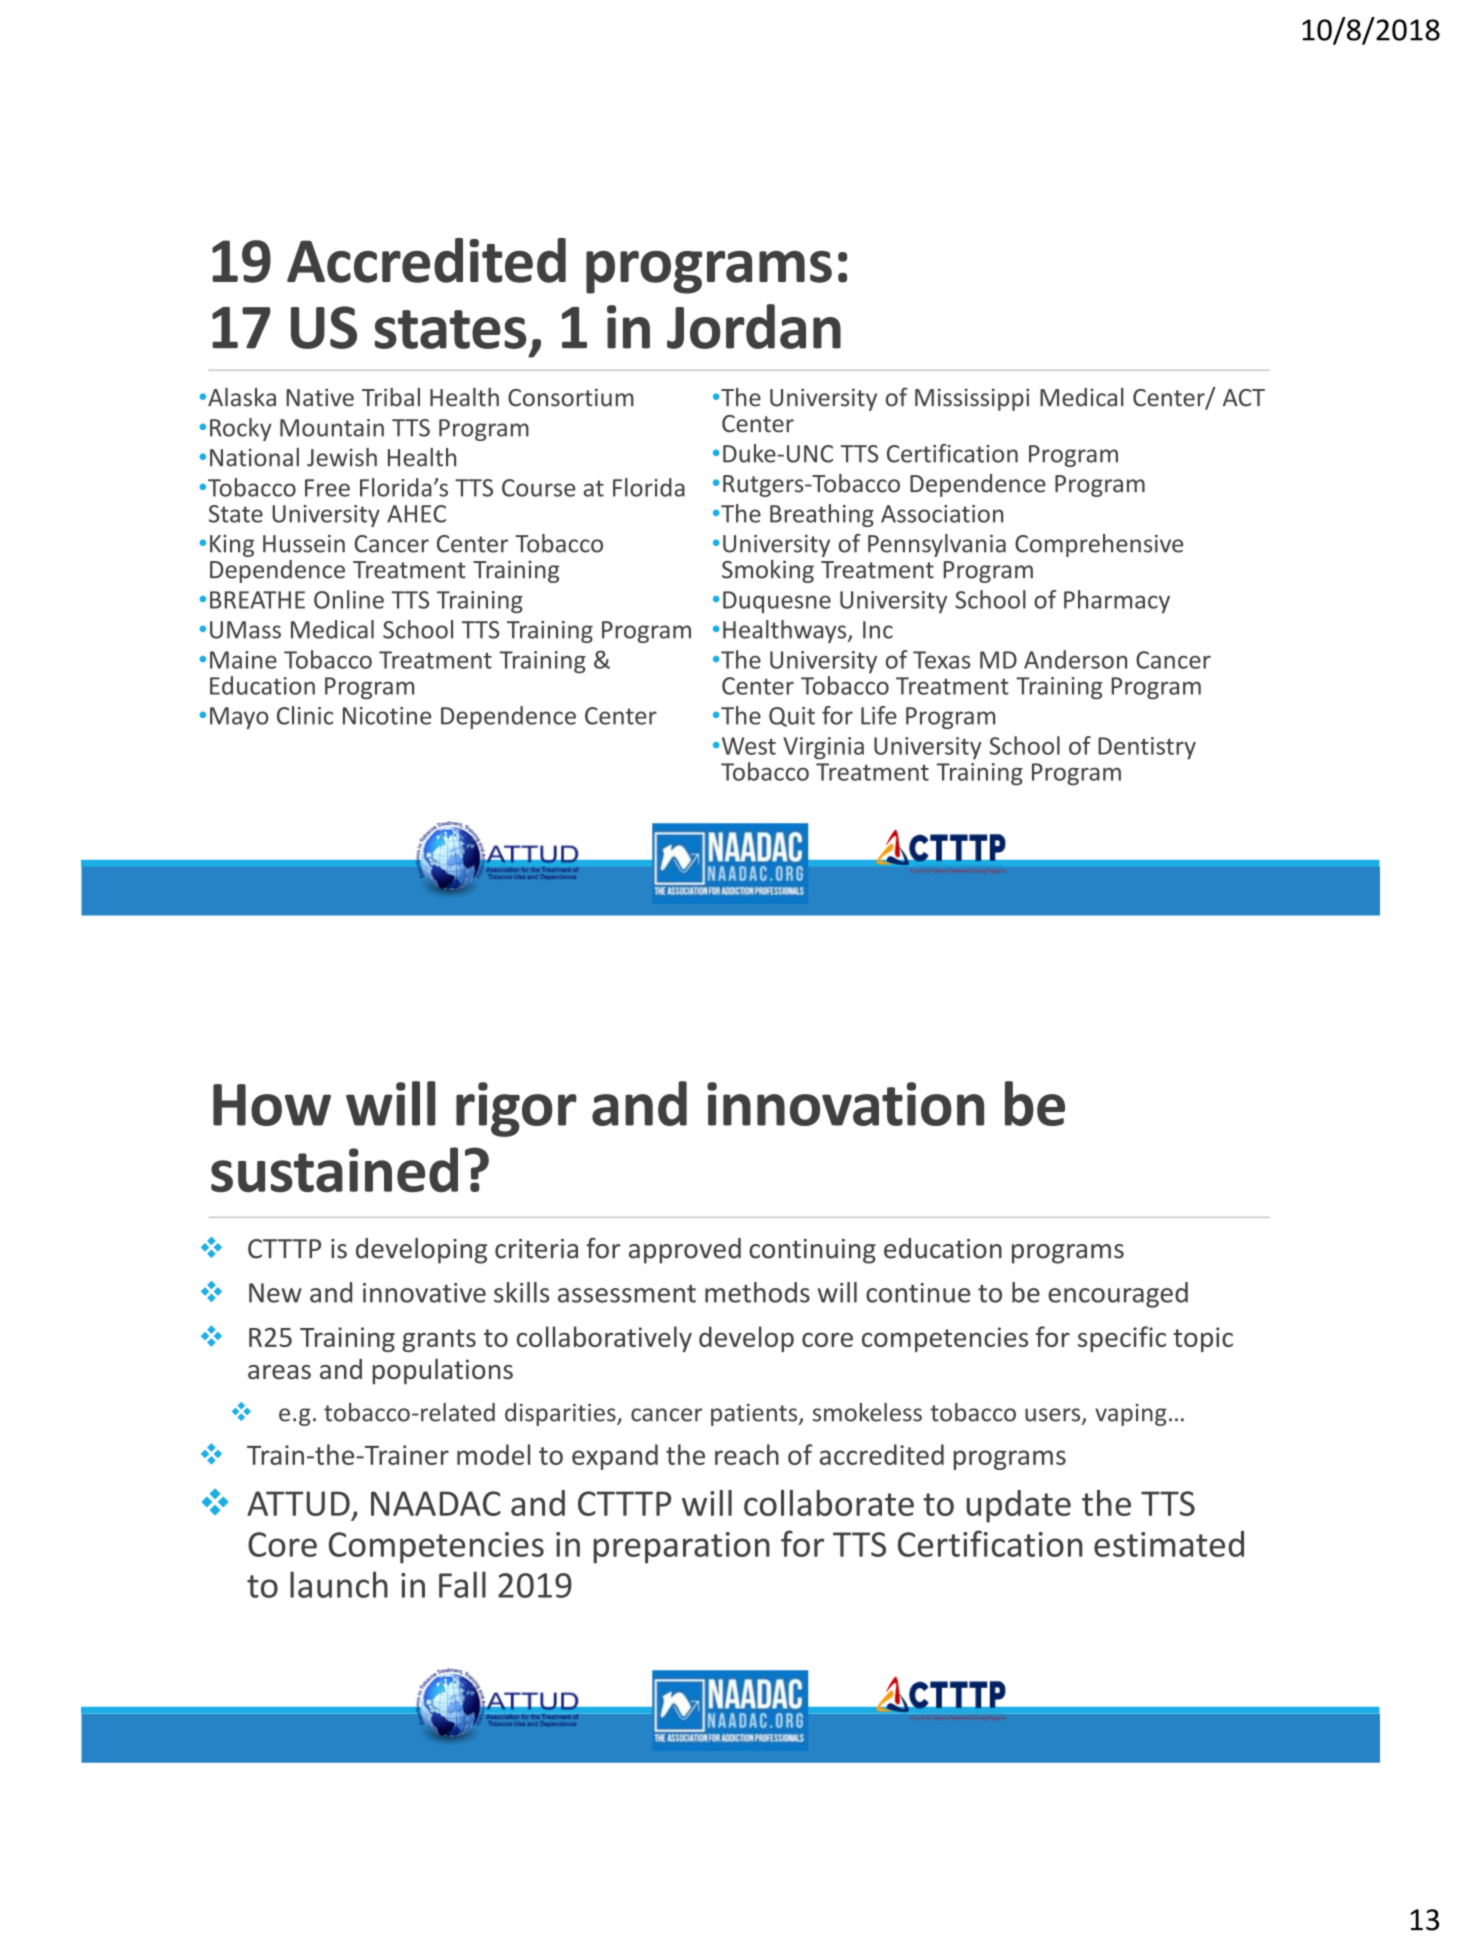  Describe the element at coordinates (1118, 1295) in the screenshot. I see `encouraged` at that location.
